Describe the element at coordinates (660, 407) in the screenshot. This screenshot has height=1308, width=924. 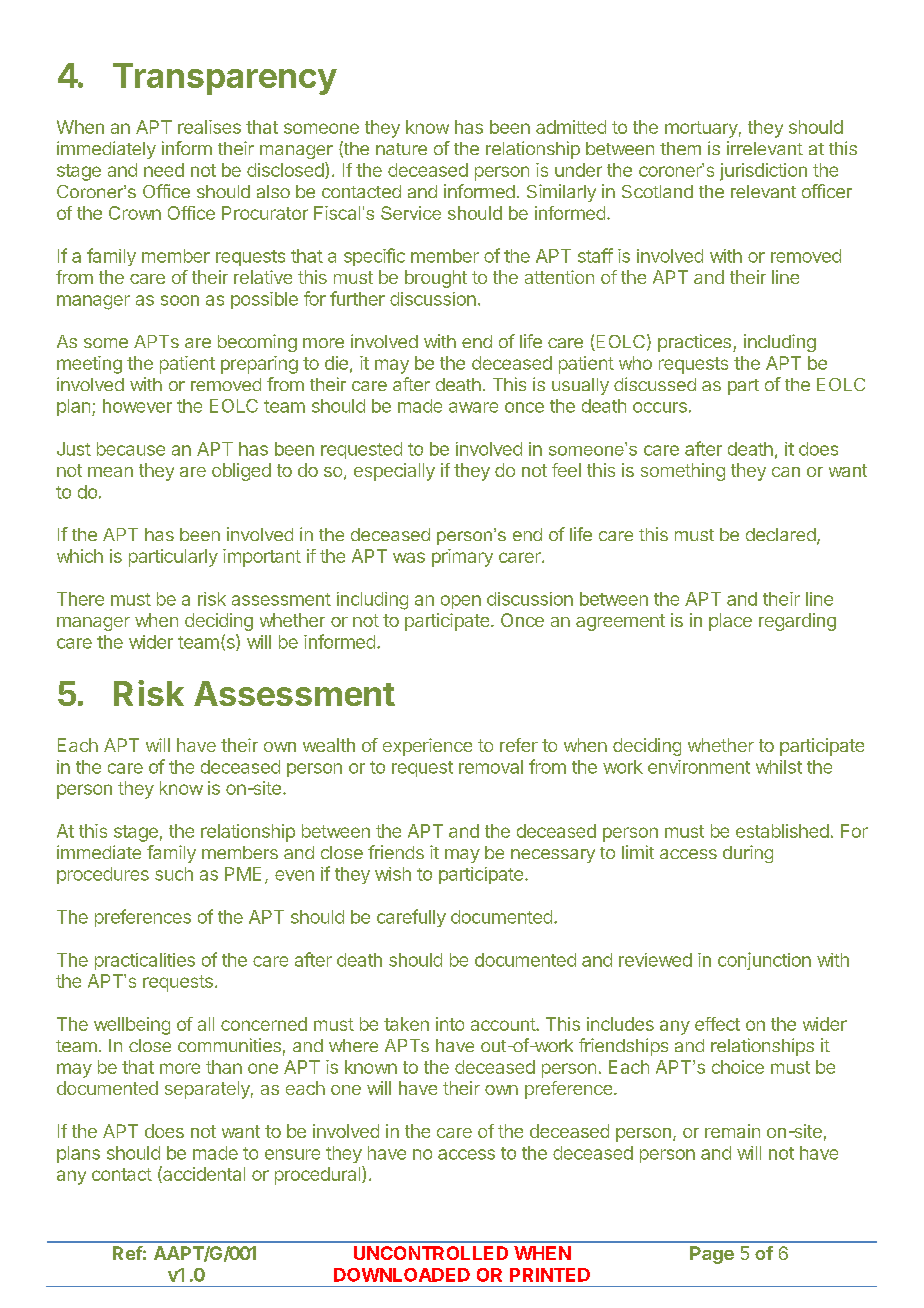
I see `occurs` at that location.
